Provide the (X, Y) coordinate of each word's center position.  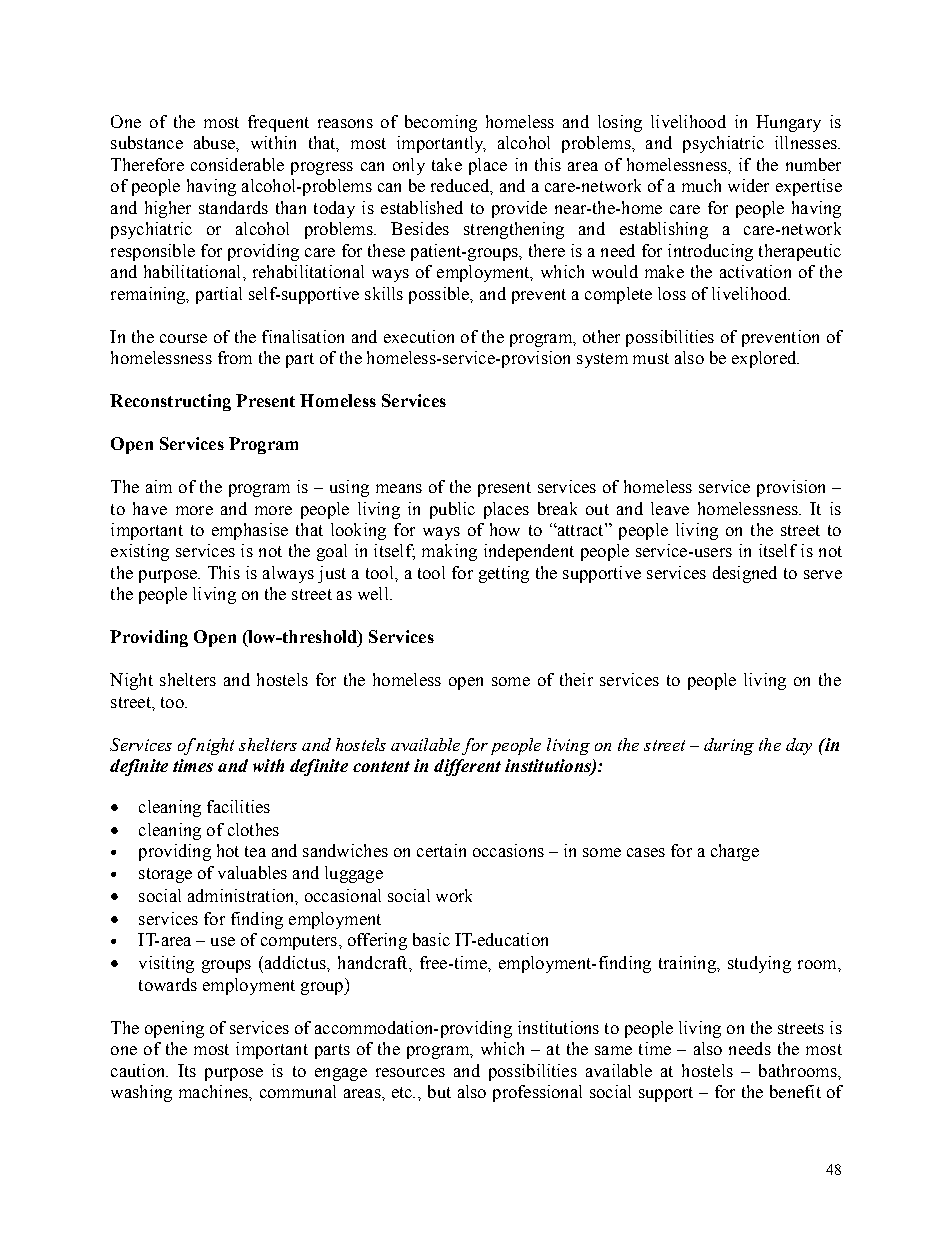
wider (748, 185)
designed (745, 574)
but (439, 1091)
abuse (215, 142)
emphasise (250, 531)
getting (504, 574)
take (447, 164)
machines (214, 1091)
